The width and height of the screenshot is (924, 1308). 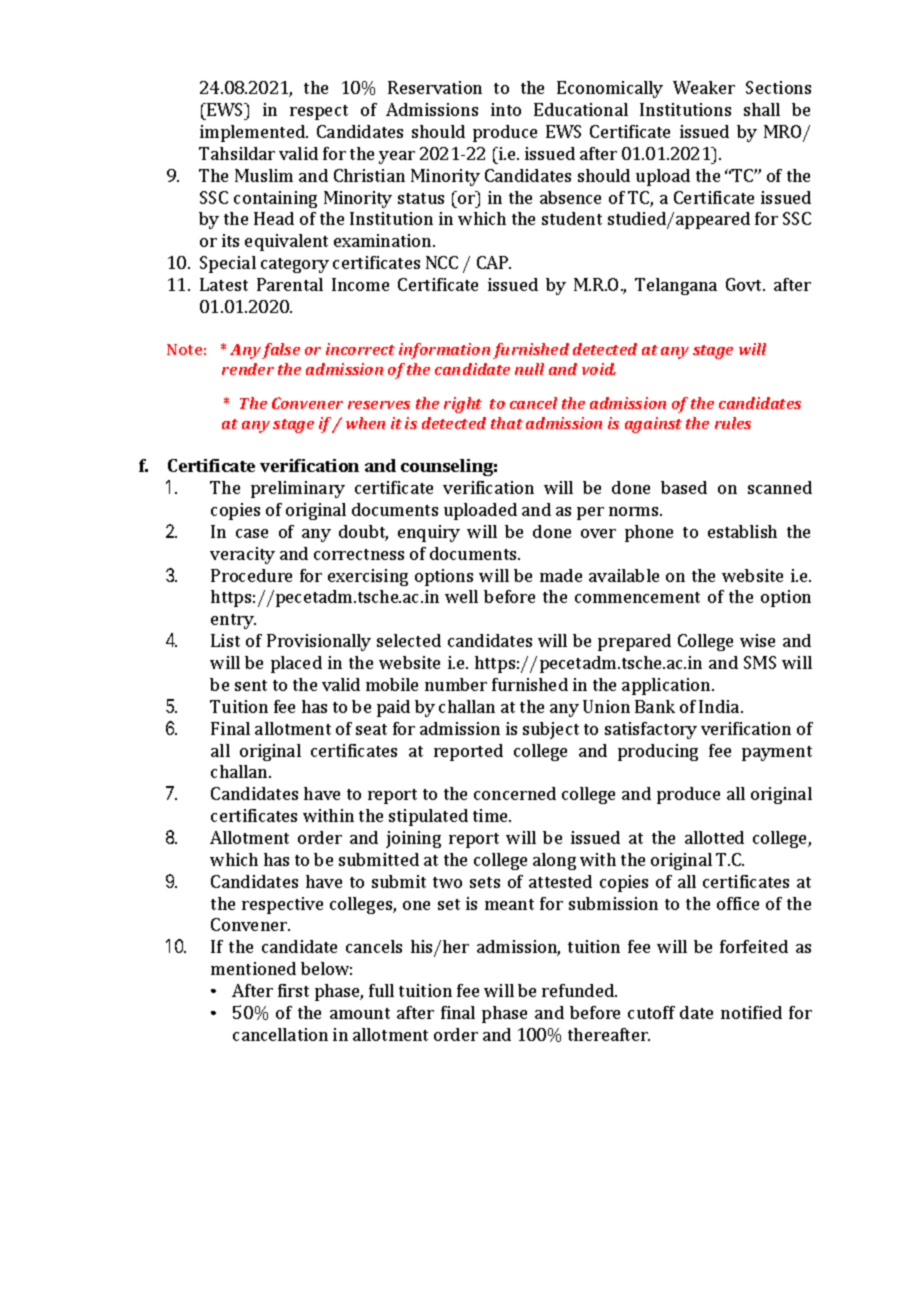 I want to click on first, so click(x=293, y=990).
